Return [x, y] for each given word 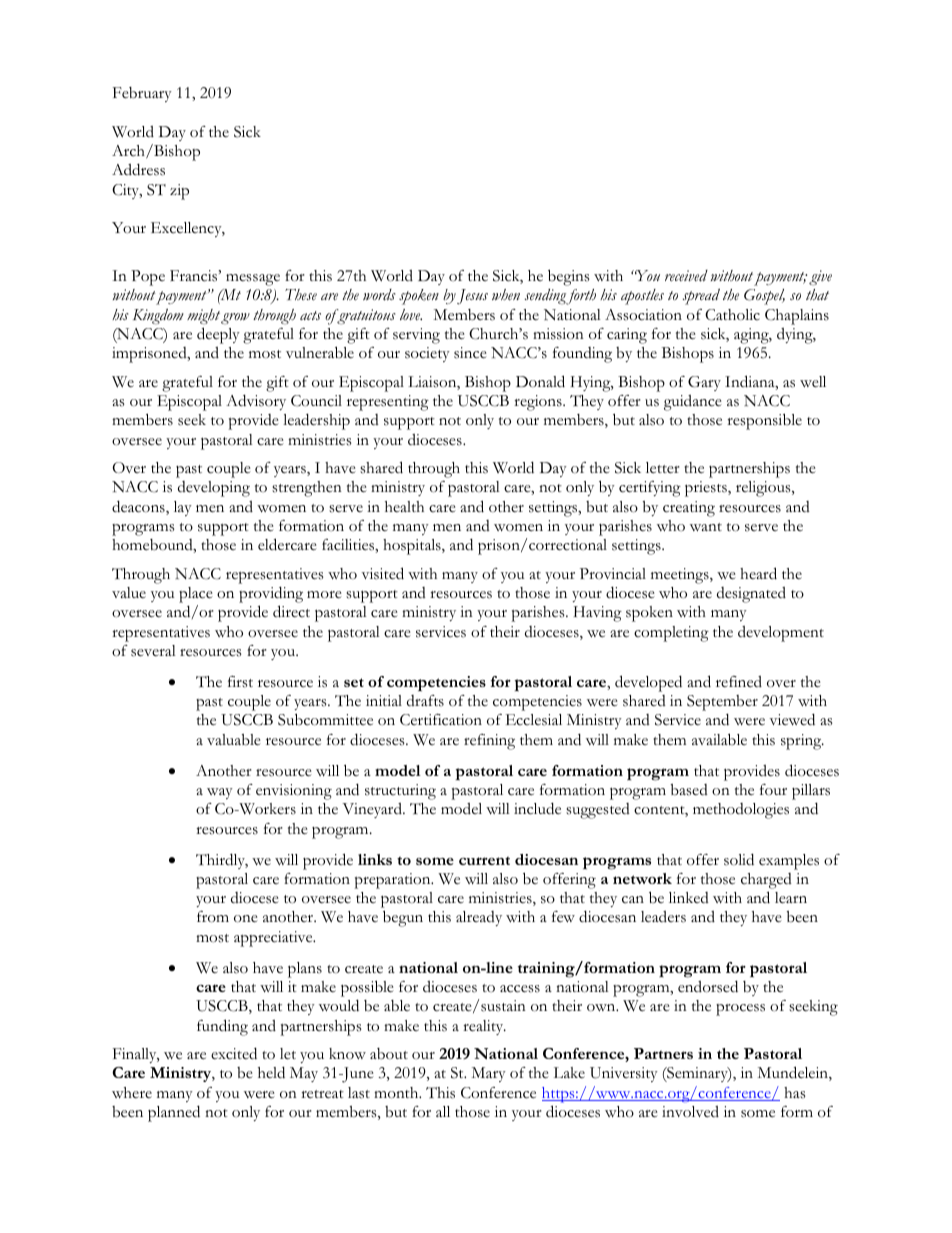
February [142, 94]
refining [489, 742]
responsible [764, 421]
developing [214, 489]
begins [569, 277]
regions [539, 403]
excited [234, 1053]
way [220, 793]
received [686, 276]
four [773, 789]
